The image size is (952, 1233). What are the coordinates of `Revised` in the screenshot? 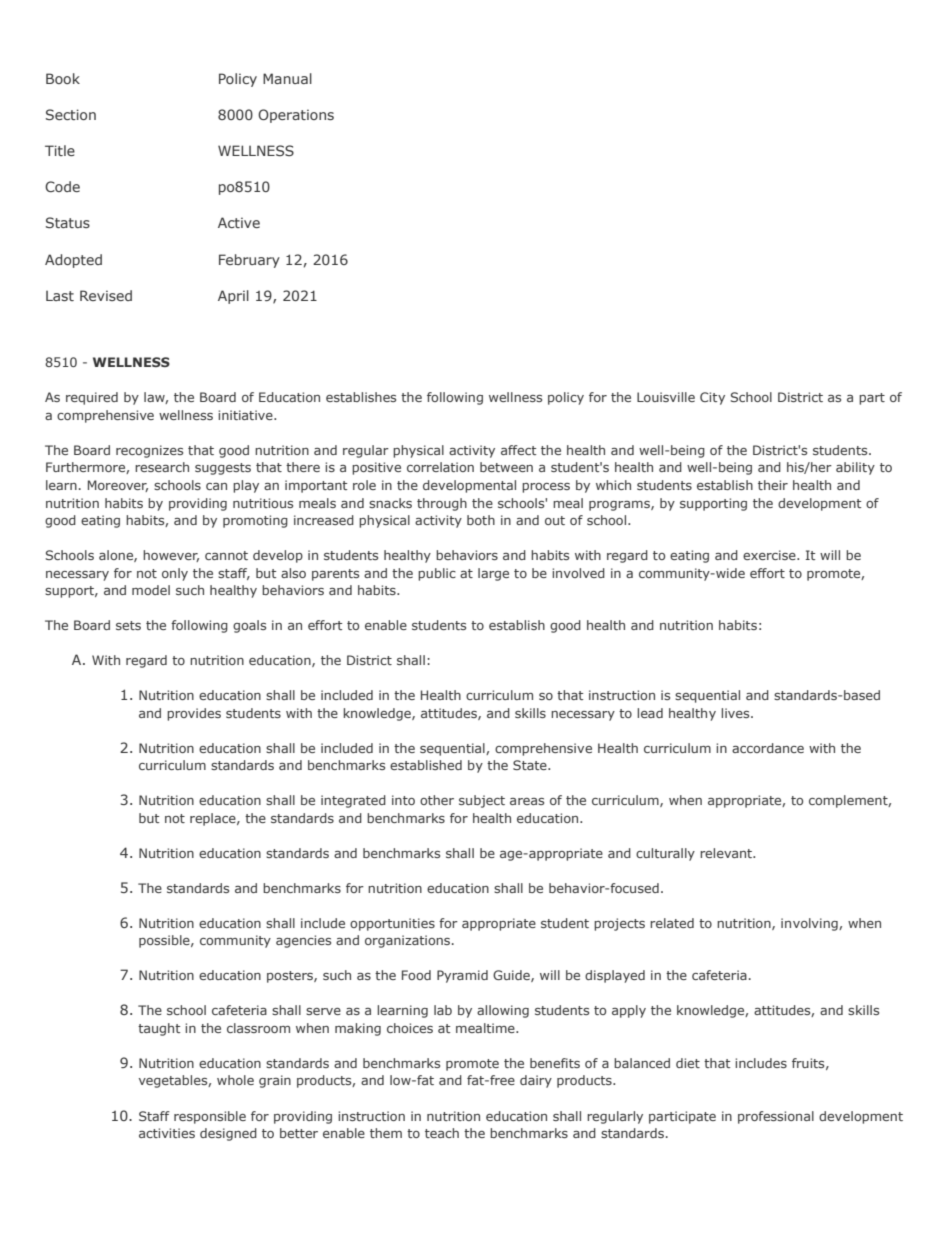 It's located at (106, 295).
